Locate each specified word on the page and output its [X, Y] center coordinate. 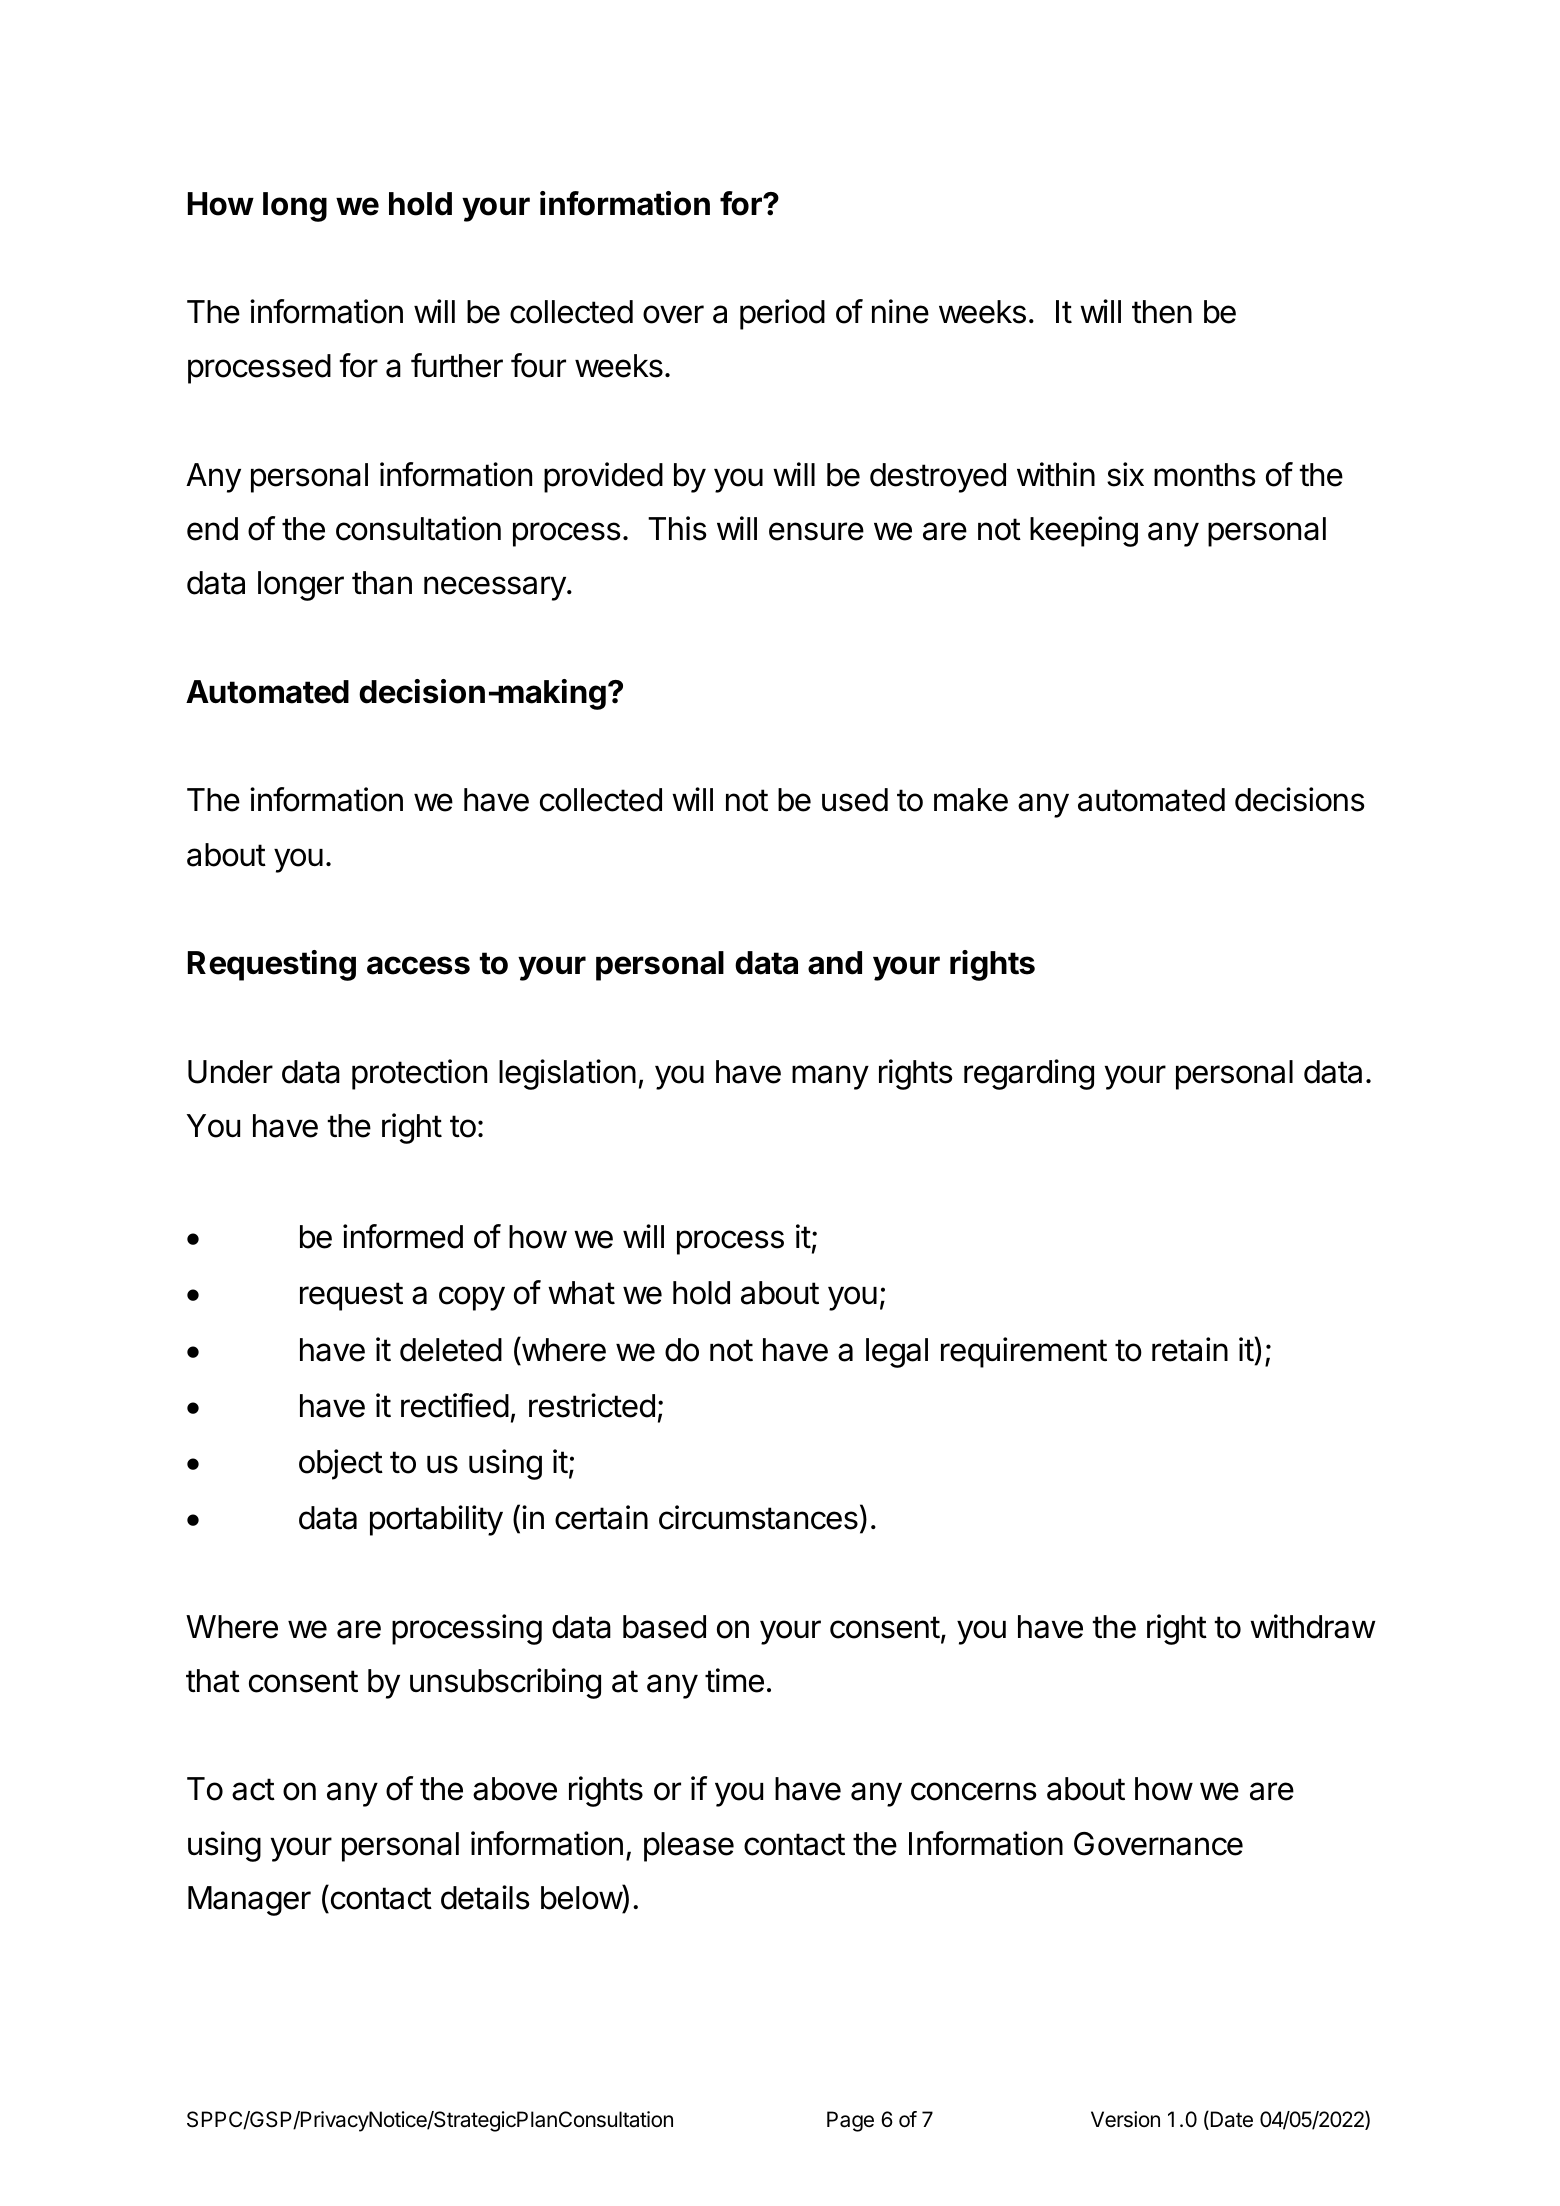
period [782, 314]
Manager [249, 1901]
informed [403, 1236]
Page [850, 2121]
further [457, 365]
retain [1190, 1349]
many [830, 1077]
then [1162, 312]
